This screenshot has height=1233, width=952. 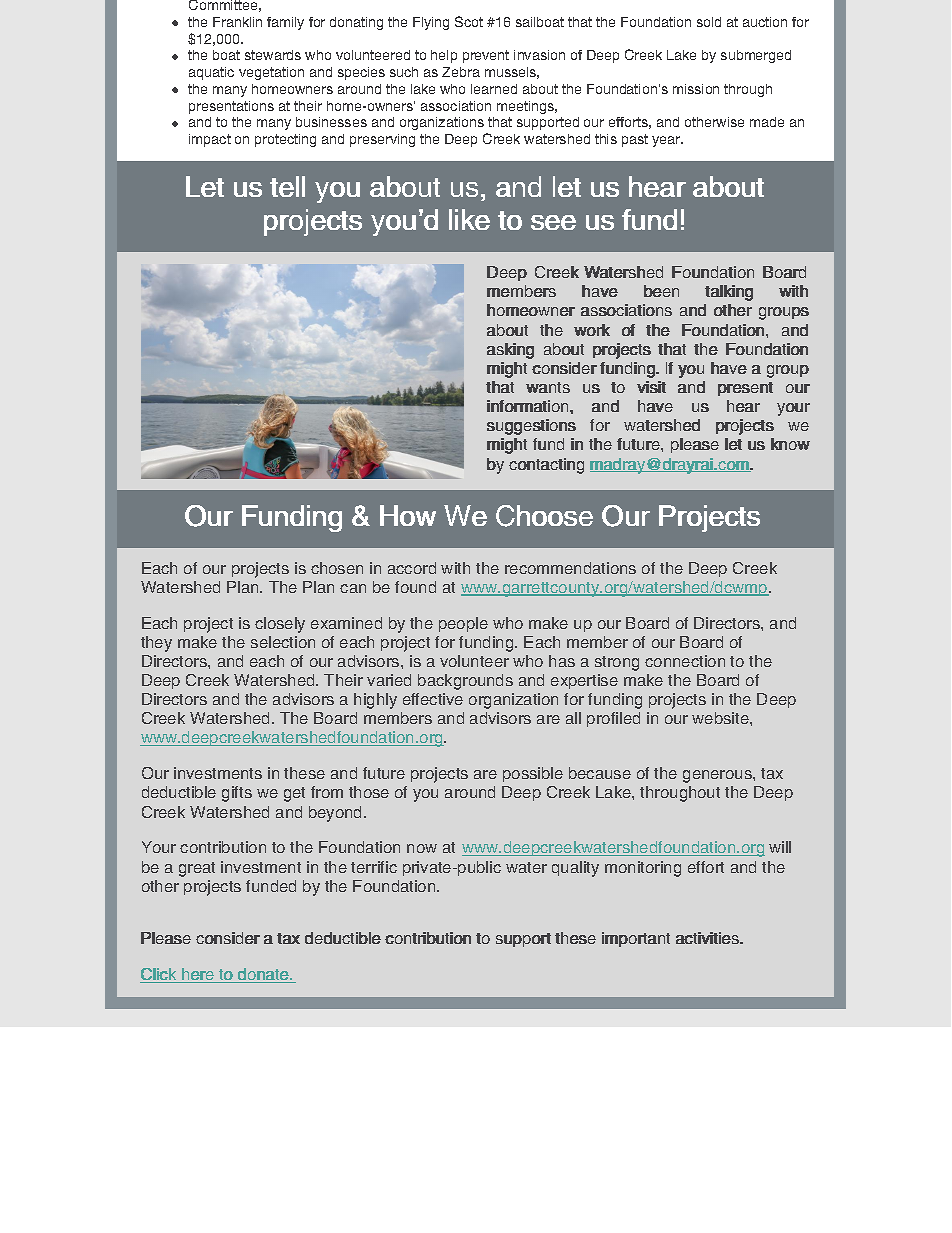 I want to click on How, so click(x=408, y=515).
